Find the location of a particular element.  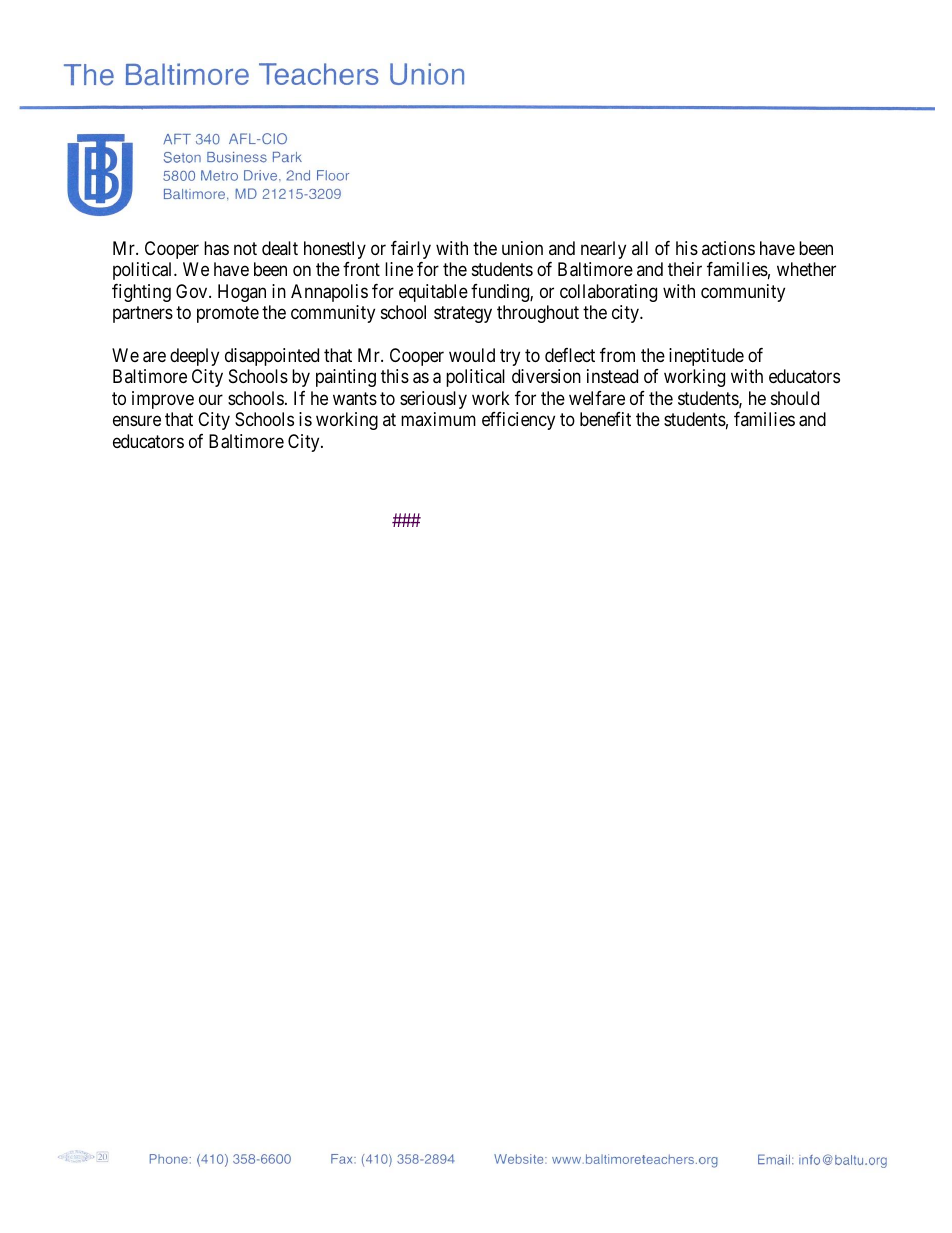

maximum is located at coordinates (438, 419).
